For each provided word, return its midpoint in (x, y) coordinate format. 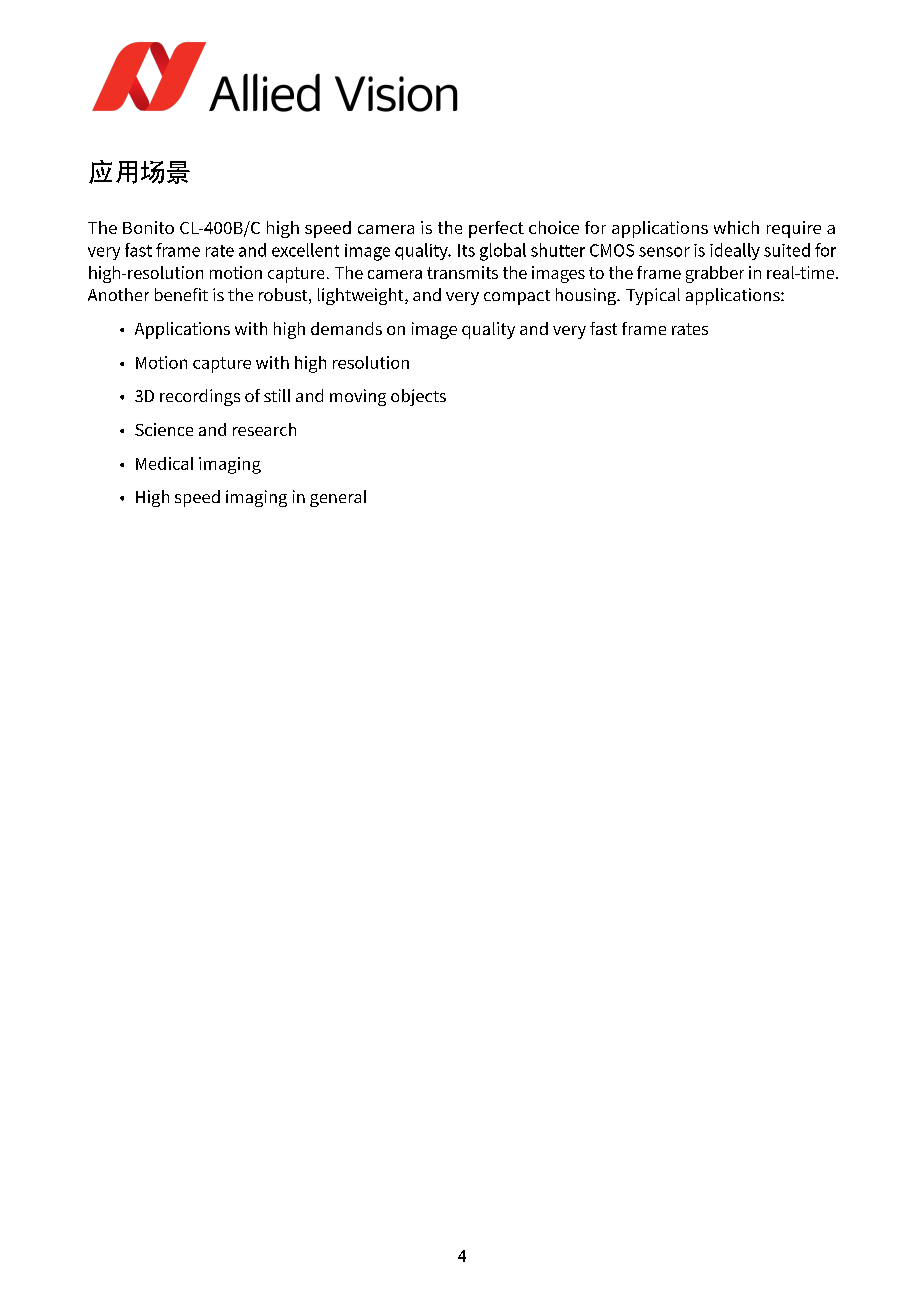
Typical (653, 296)
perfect (496, 229)
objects (418, 397)
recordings (200, 397)
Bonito (148, 227)
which (736, 227)
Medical (164, 463)
